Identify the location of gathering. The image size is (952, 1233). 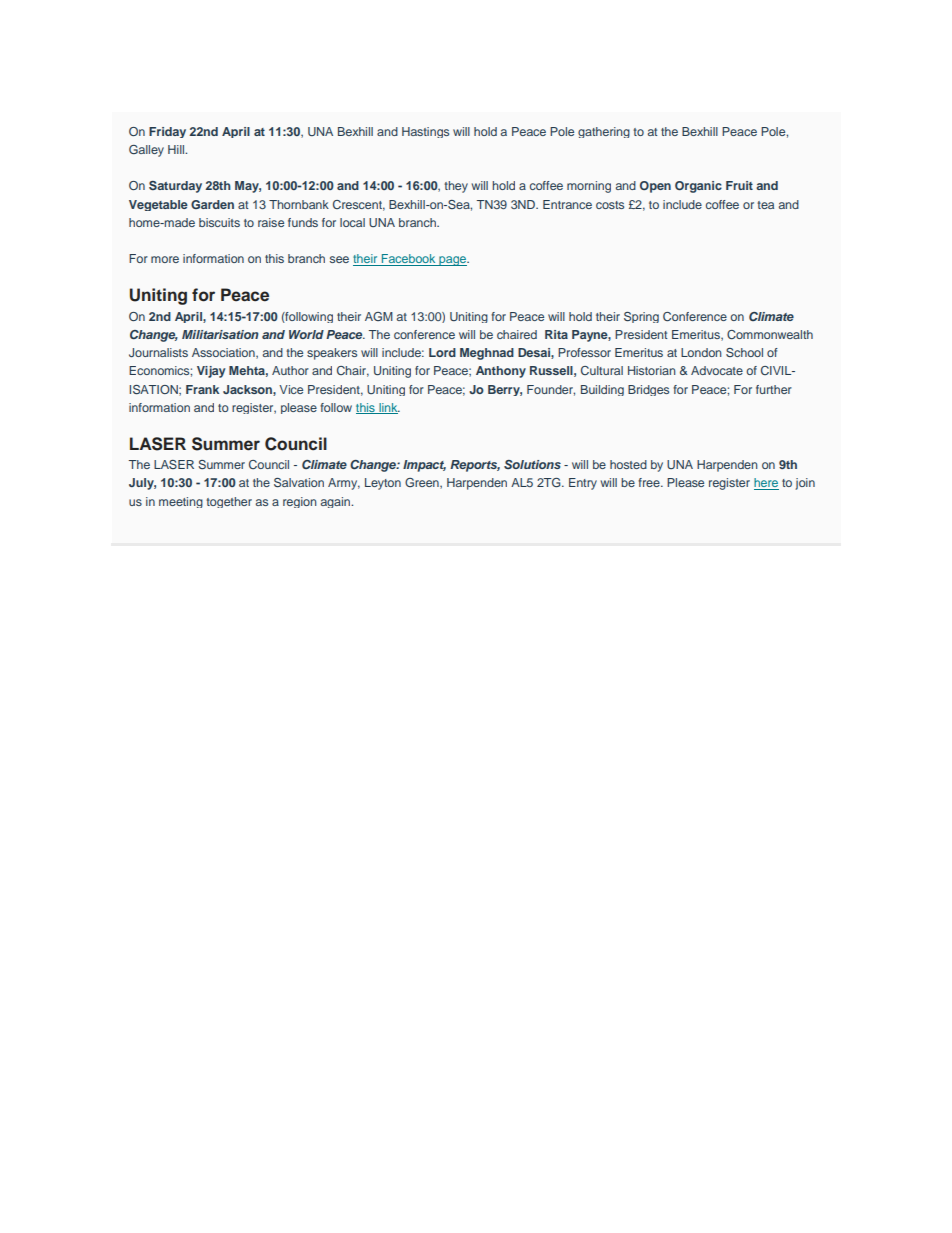
(604, 132).
